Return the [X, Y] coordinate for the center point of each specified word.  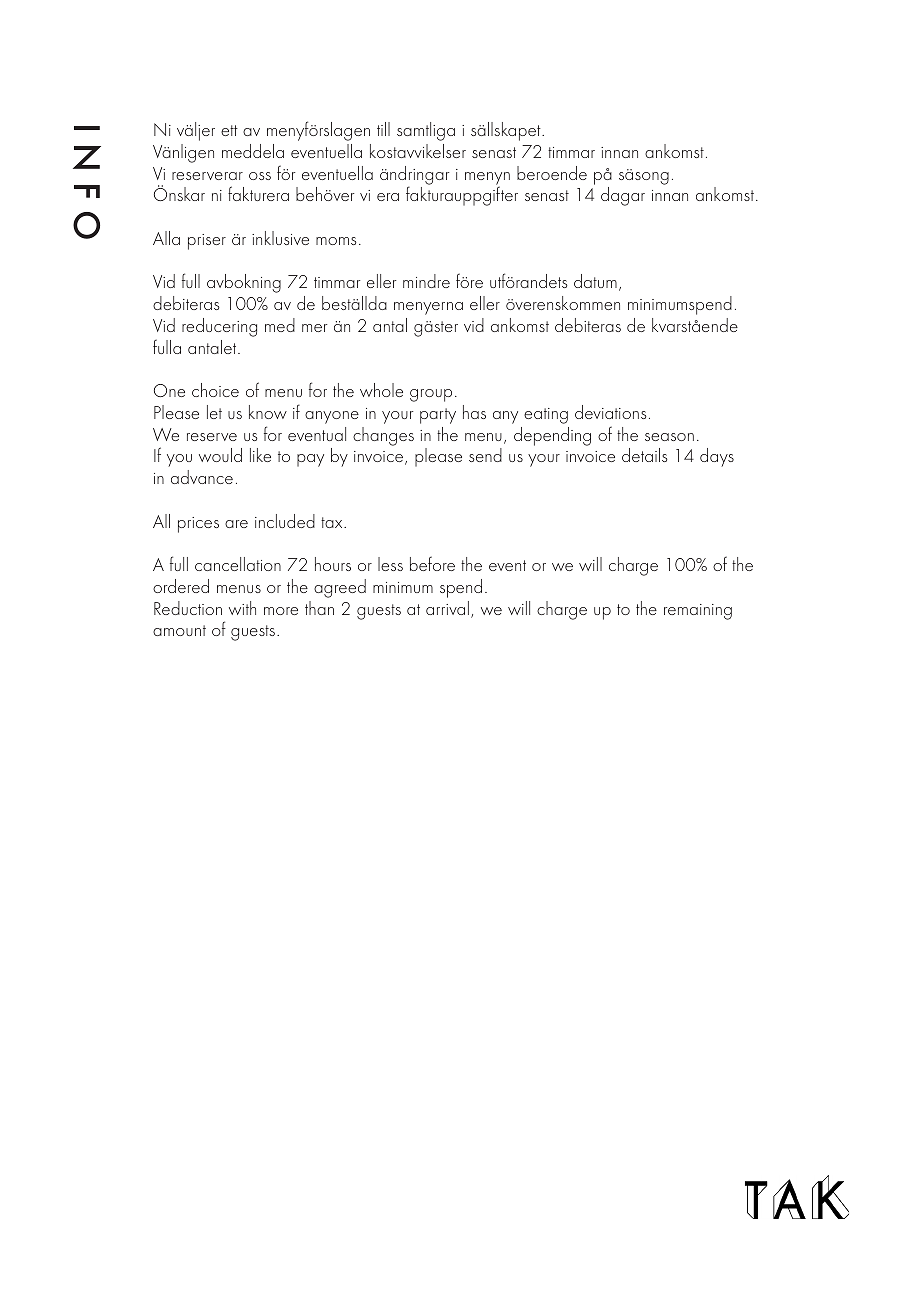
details [645, 455]
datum [595, 281]
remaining [698, 612]
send [485, 455]
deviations [611, 412]
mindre [426, 281]
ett [229, 130]
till [383, 129]
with [242, 608]
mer [314, 328]
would [220, 455]
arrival [447, 608]
